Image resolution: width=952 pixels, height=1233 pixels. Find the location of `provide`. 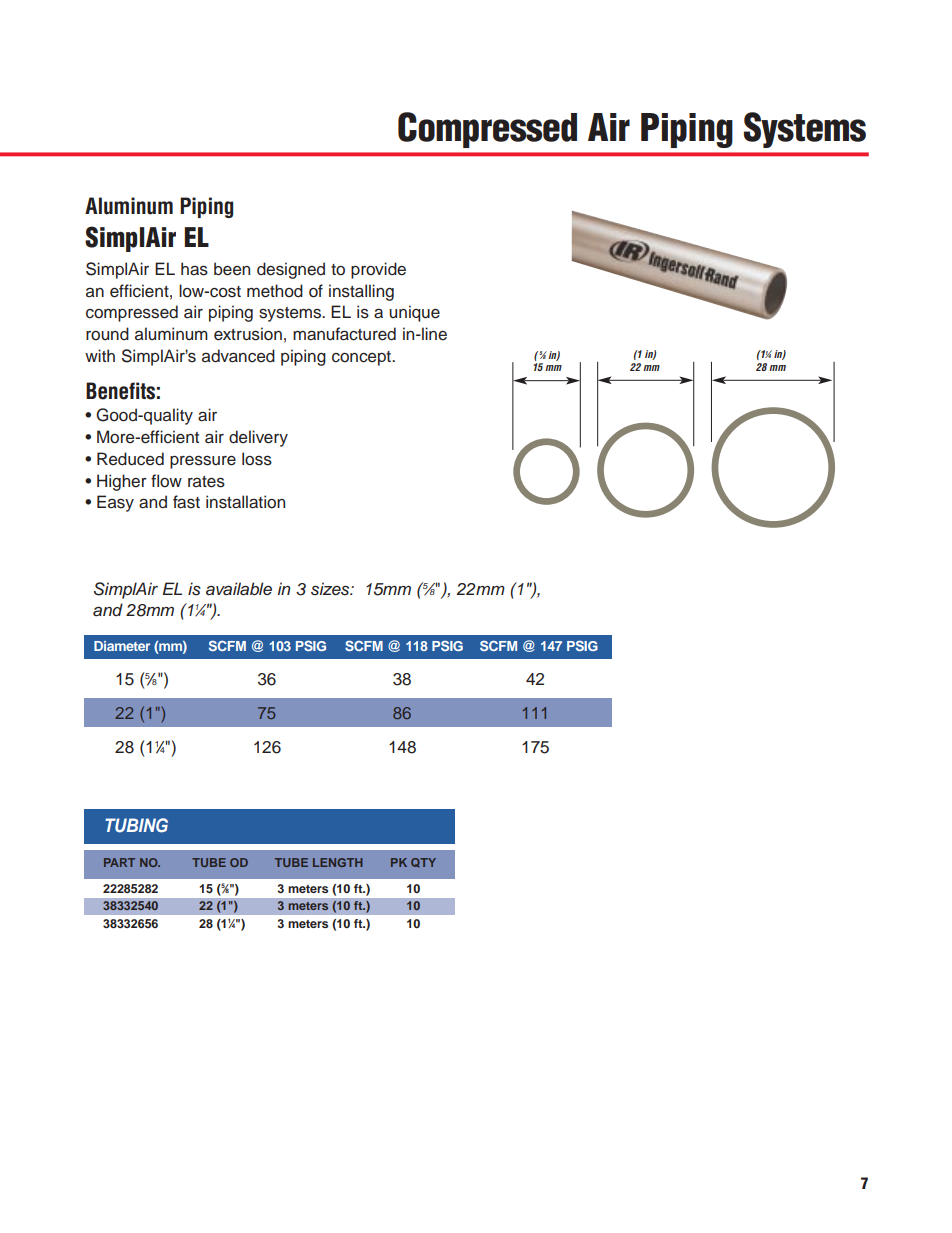

provide is located at coordinates (378, 270).
